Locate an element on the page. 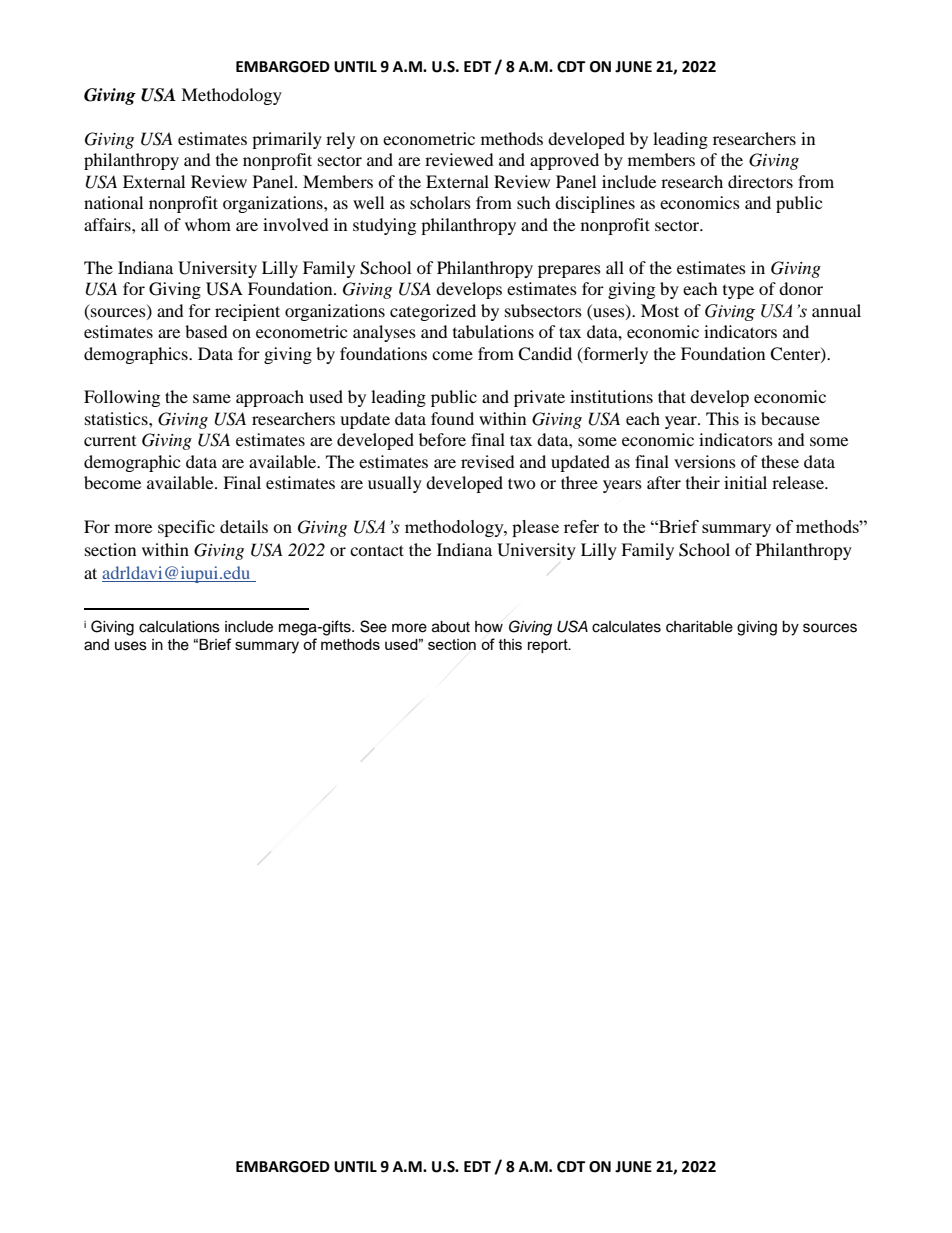 This page has width=952, height=1233. private is located at coordinates (539, 398).
